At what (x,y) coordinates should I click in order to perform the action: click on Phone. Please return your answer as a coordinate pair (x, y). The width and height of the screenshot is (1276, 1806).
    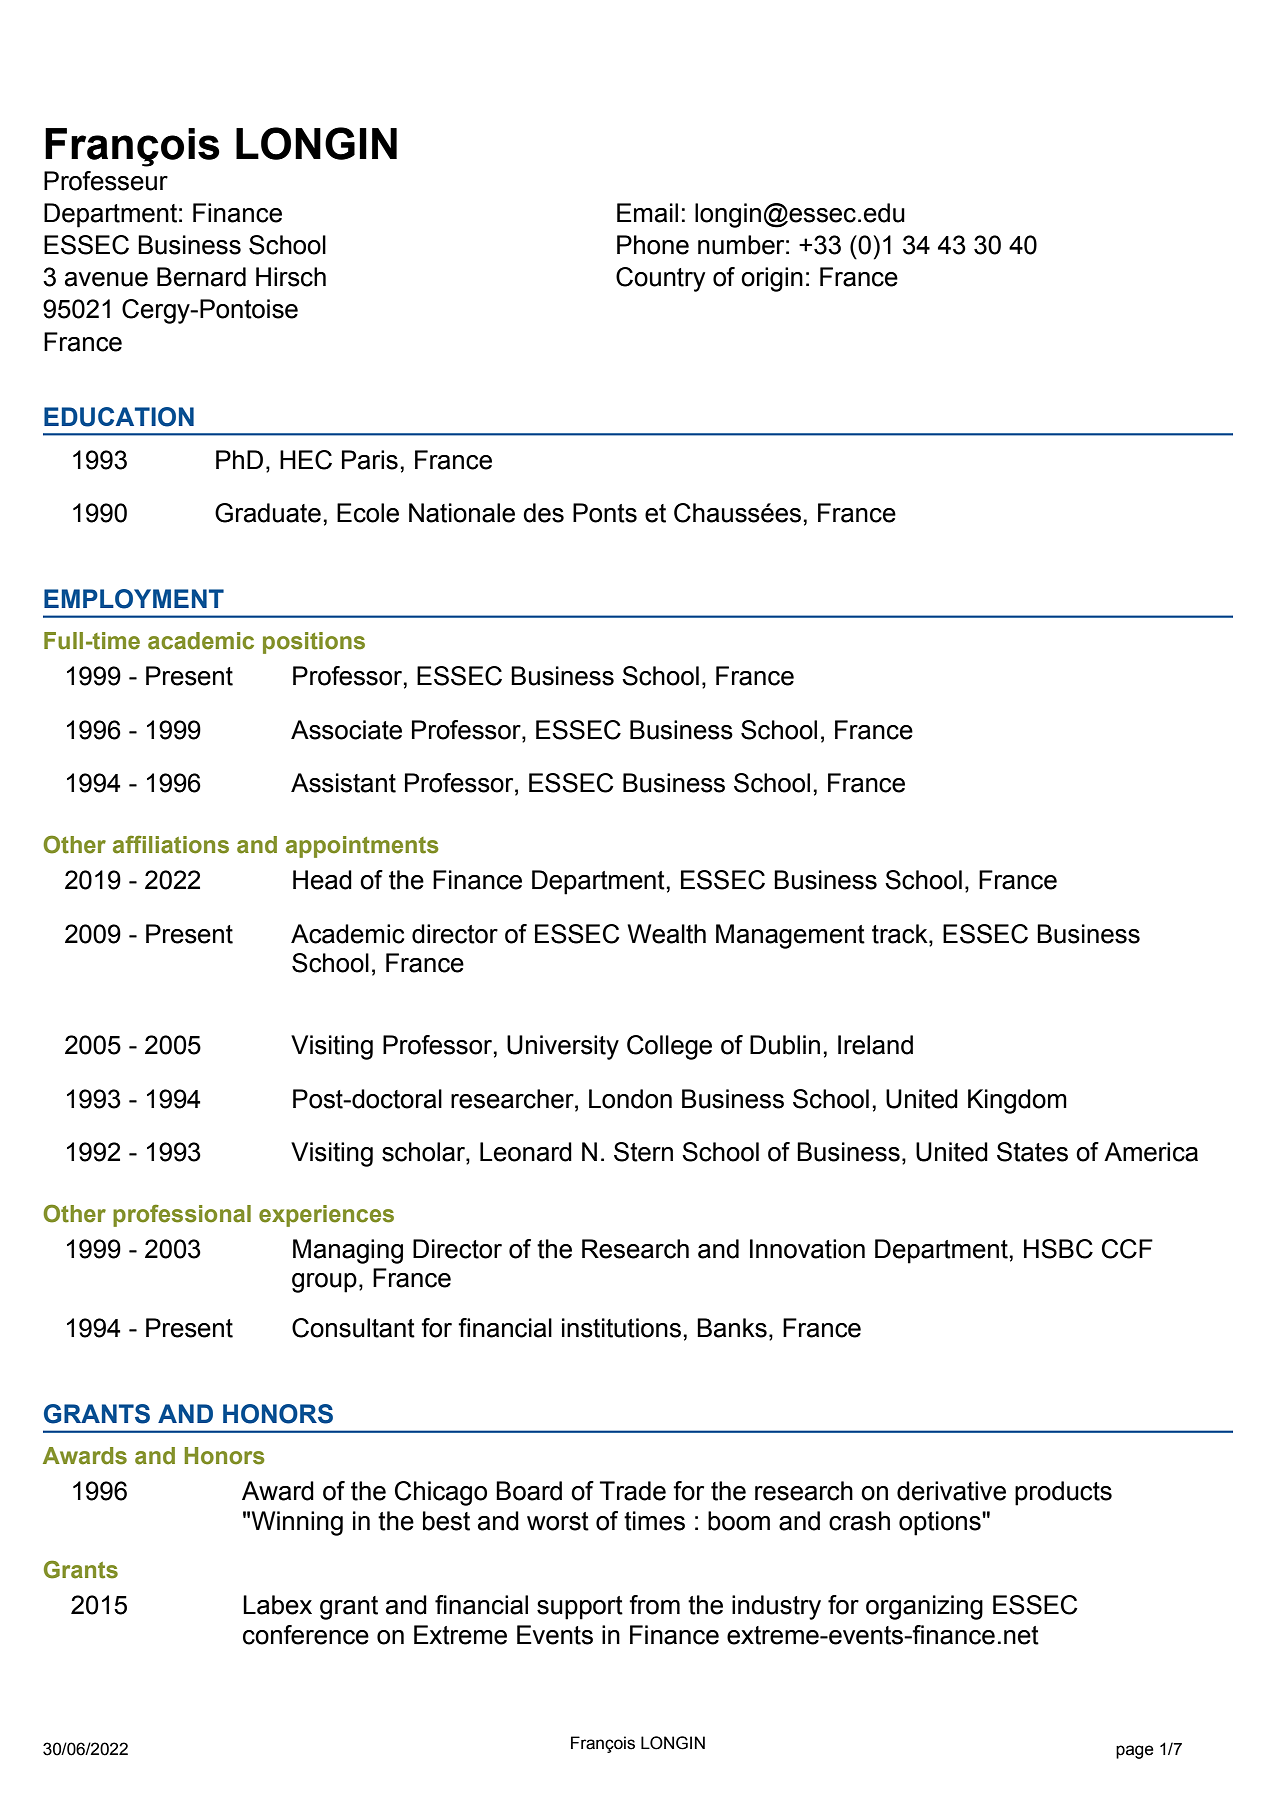
    Looking at the image, I should click on (653, 245).
